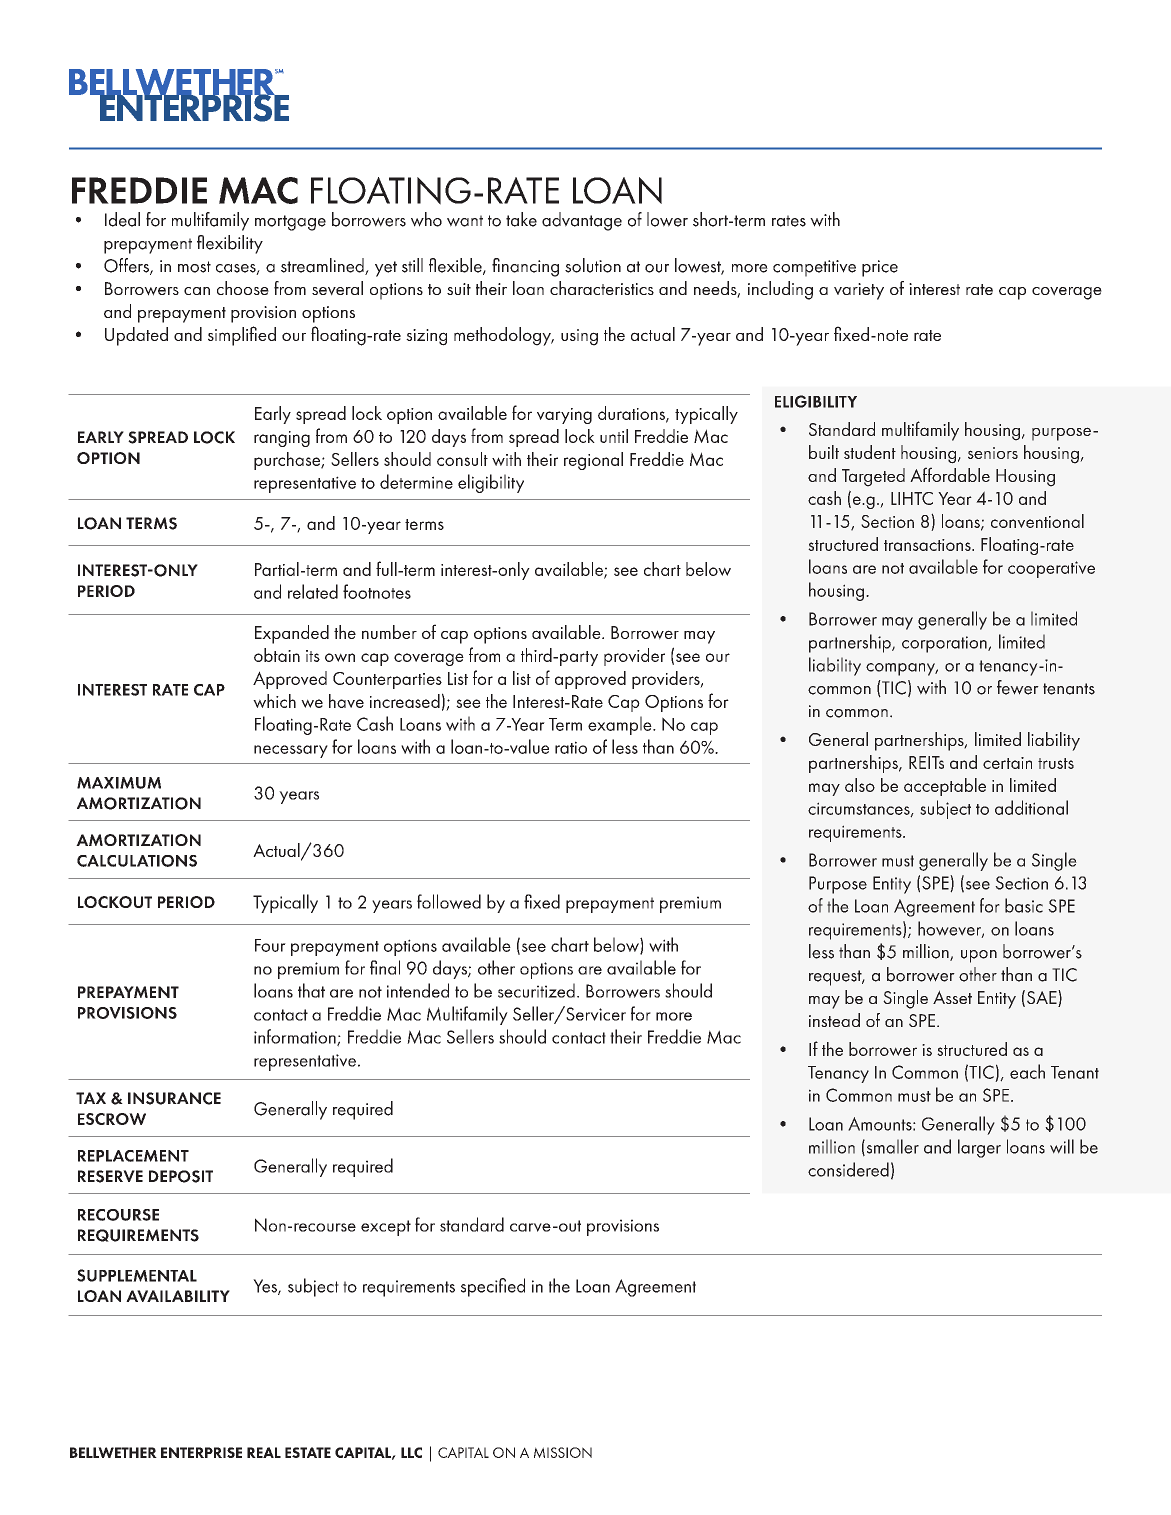 The height and width of the document is (1515, 1171). I want to click on considered, so click(848, 1169).
